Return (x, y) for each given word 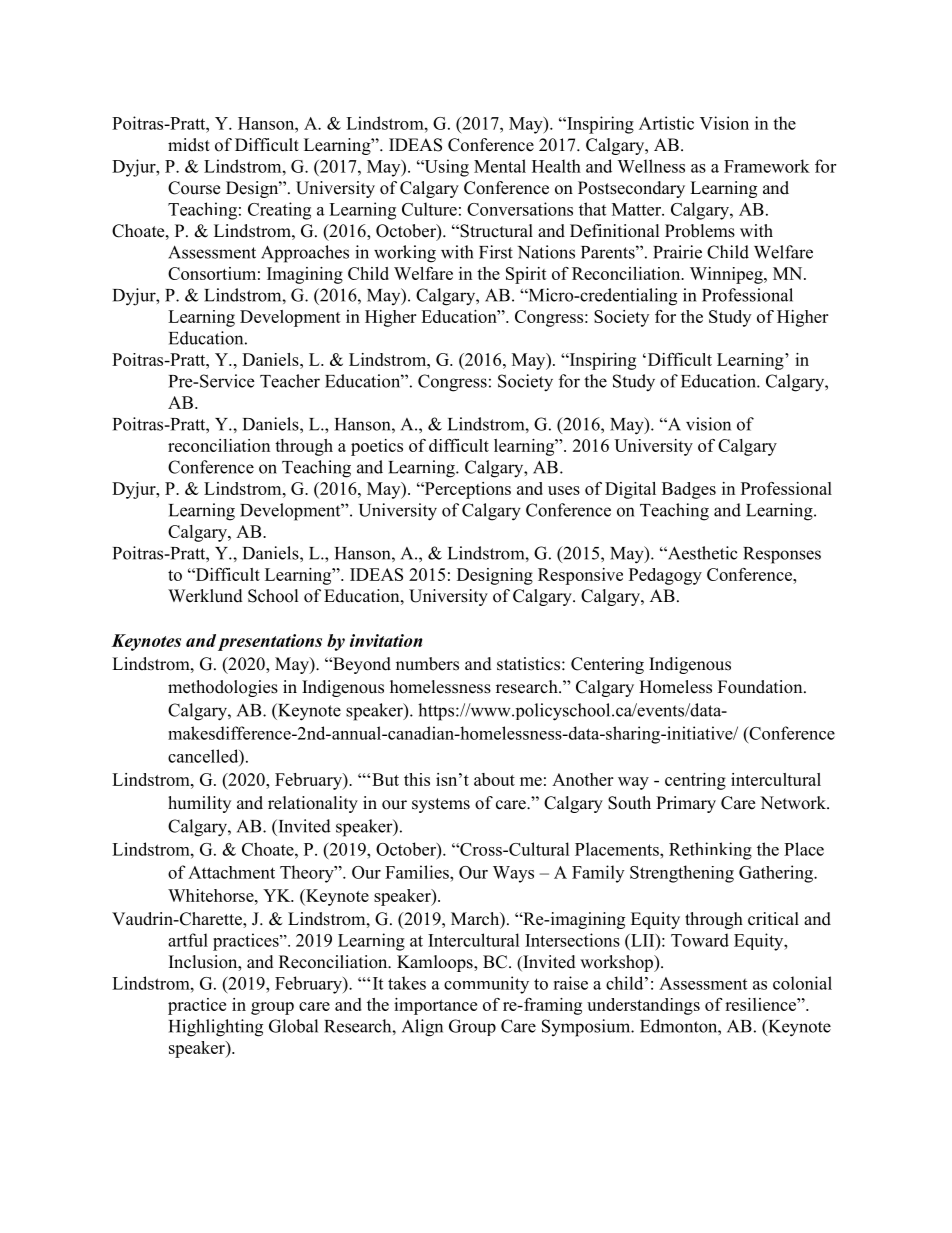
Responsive (580, 576)
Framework (767, 166)
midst (189, 145)
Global (293, 1026)
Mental (500, 166)
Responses (782, 555)
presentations (270, 642)
